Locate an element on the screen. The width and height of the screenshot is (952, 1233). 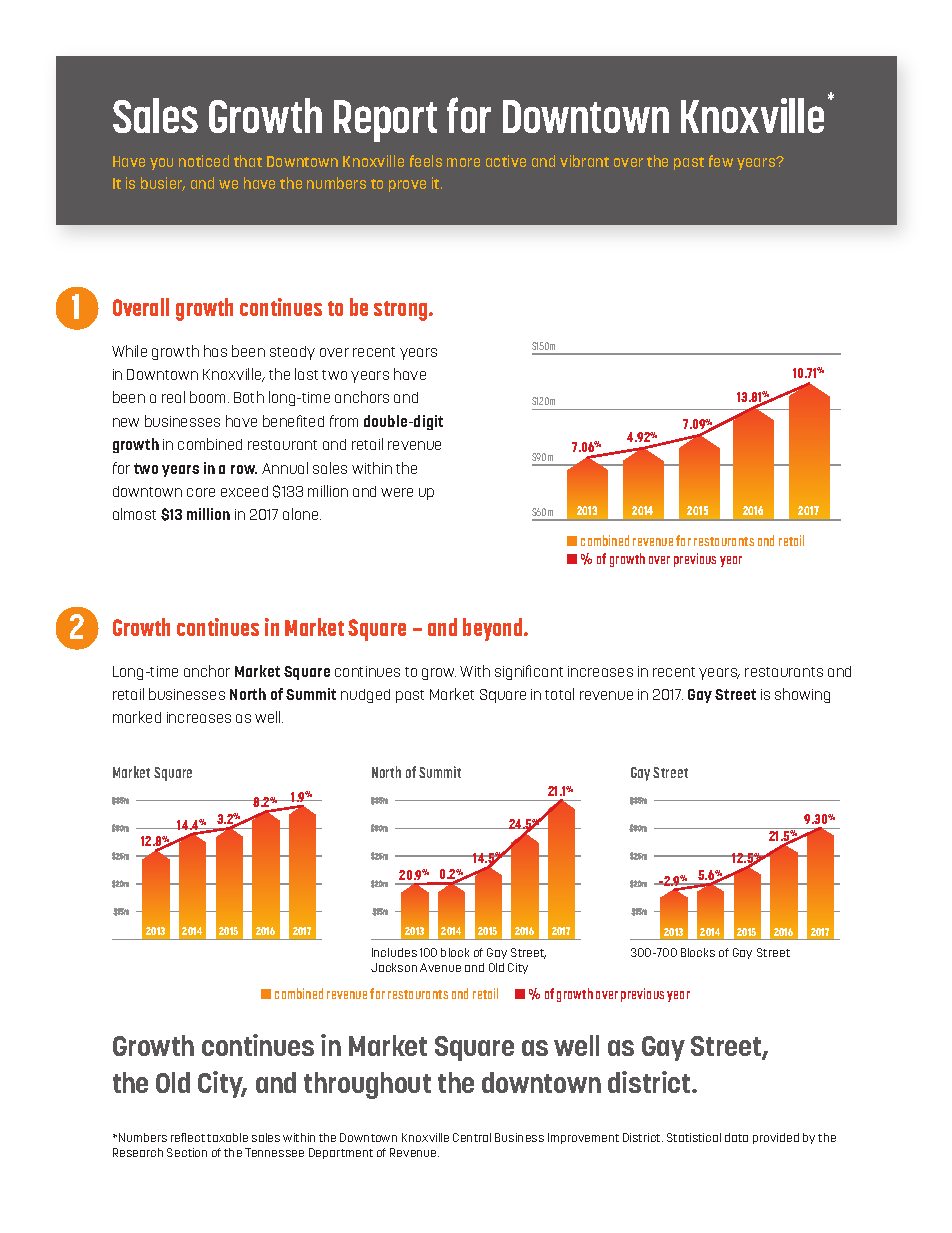
nudged is located at coordinates (365, 696).
